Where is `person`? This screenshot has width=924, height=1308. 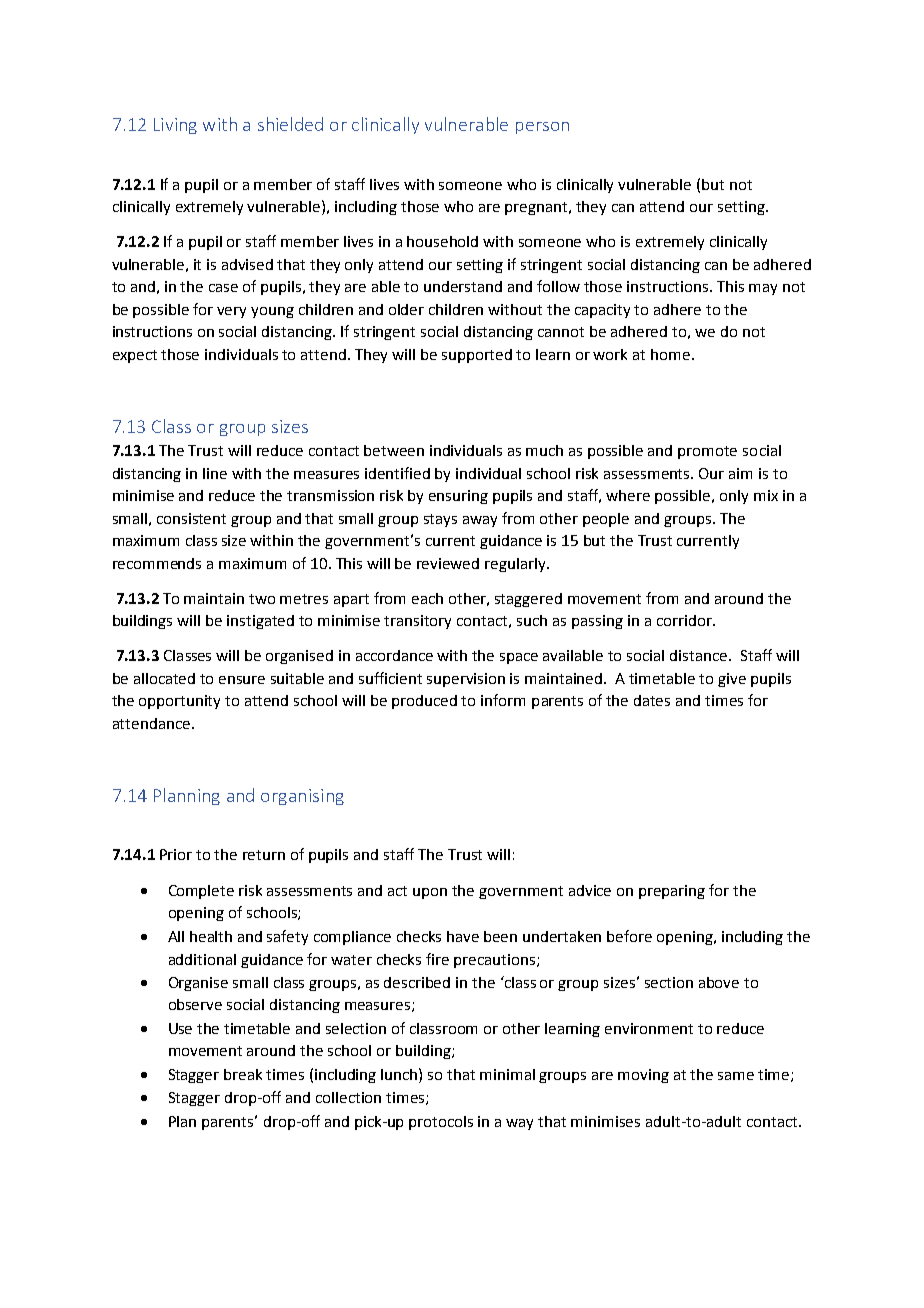 person is located at coordinates (542, 128).
